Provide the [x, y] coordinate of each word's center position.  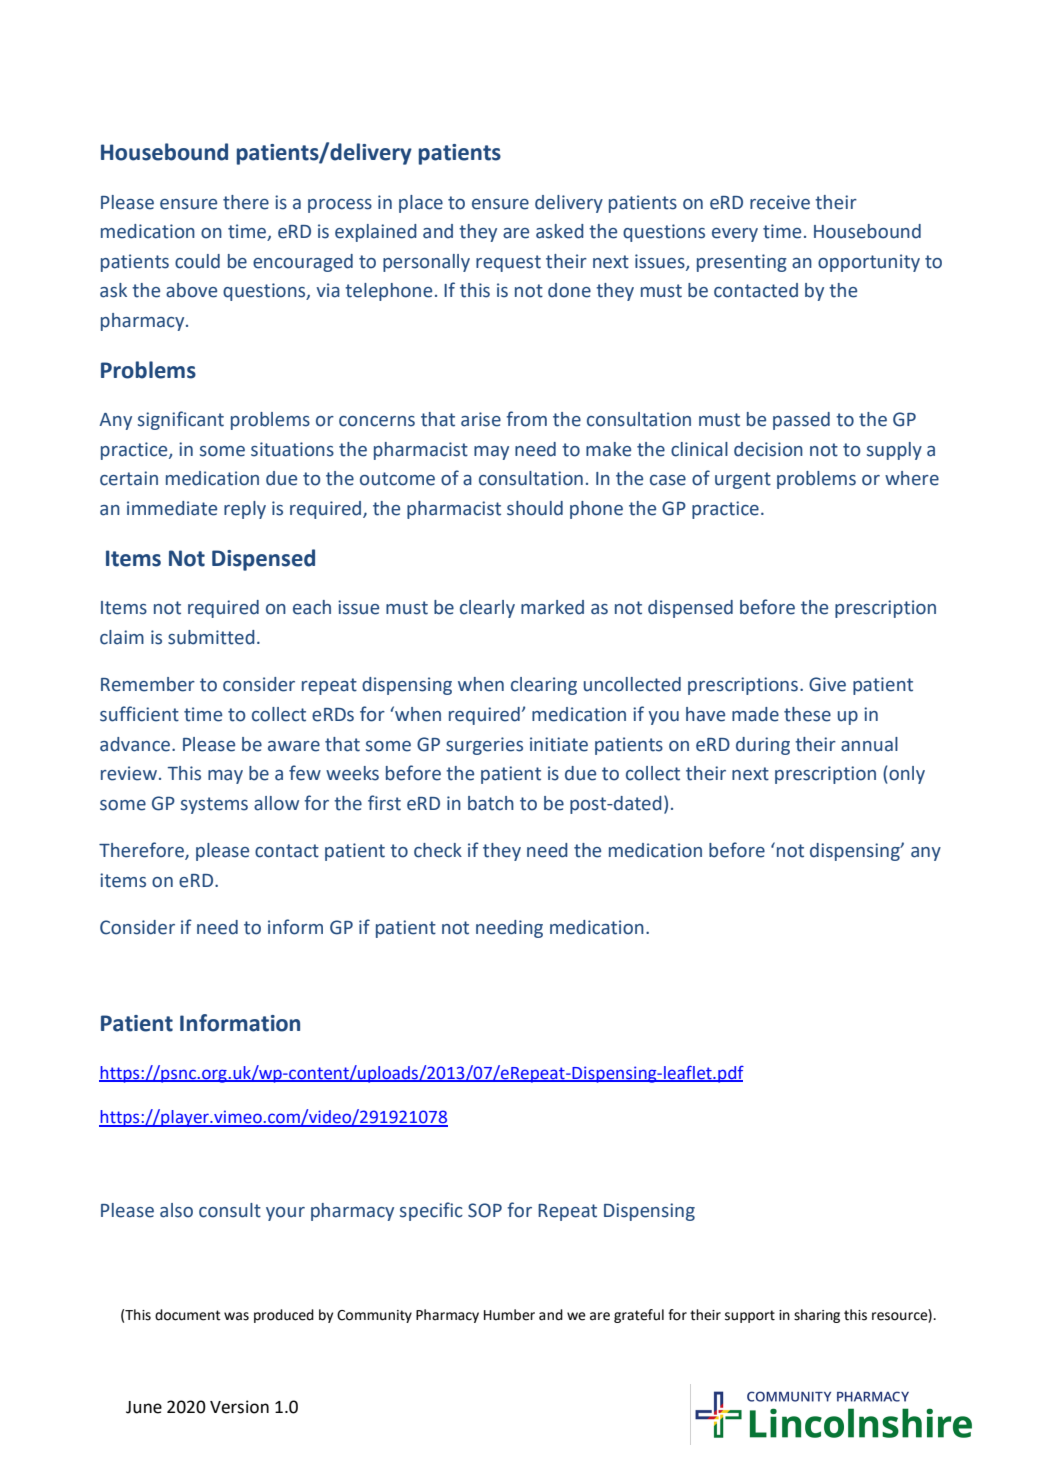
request [508, 263]
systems [214, 805]
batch [491, 803]
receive [780, 202]
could [197, 261]
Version [239, 1407]
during [763, 746]
